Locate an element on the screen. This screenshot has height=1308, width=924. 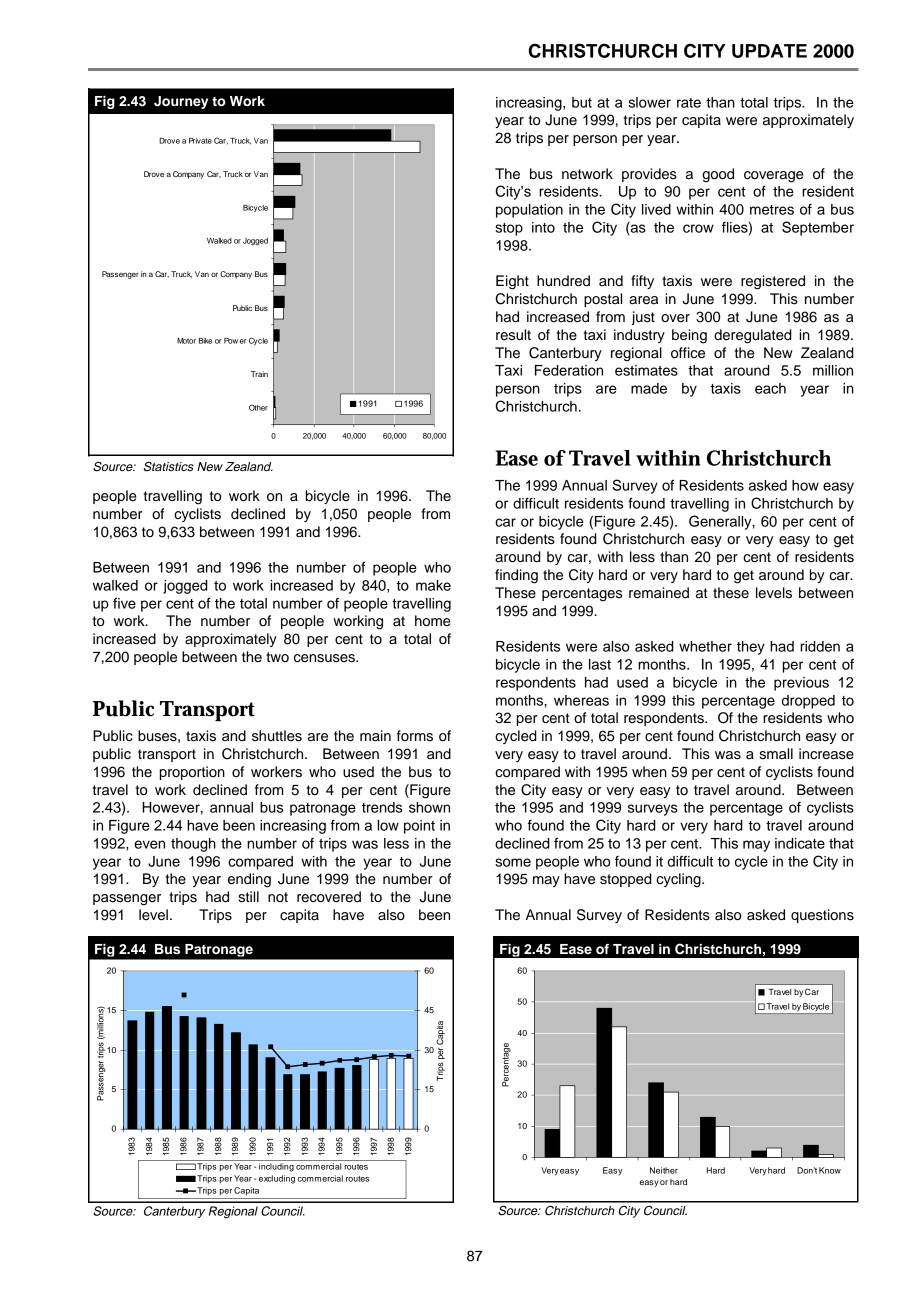
Journey is located at coordinates (181, 102).
